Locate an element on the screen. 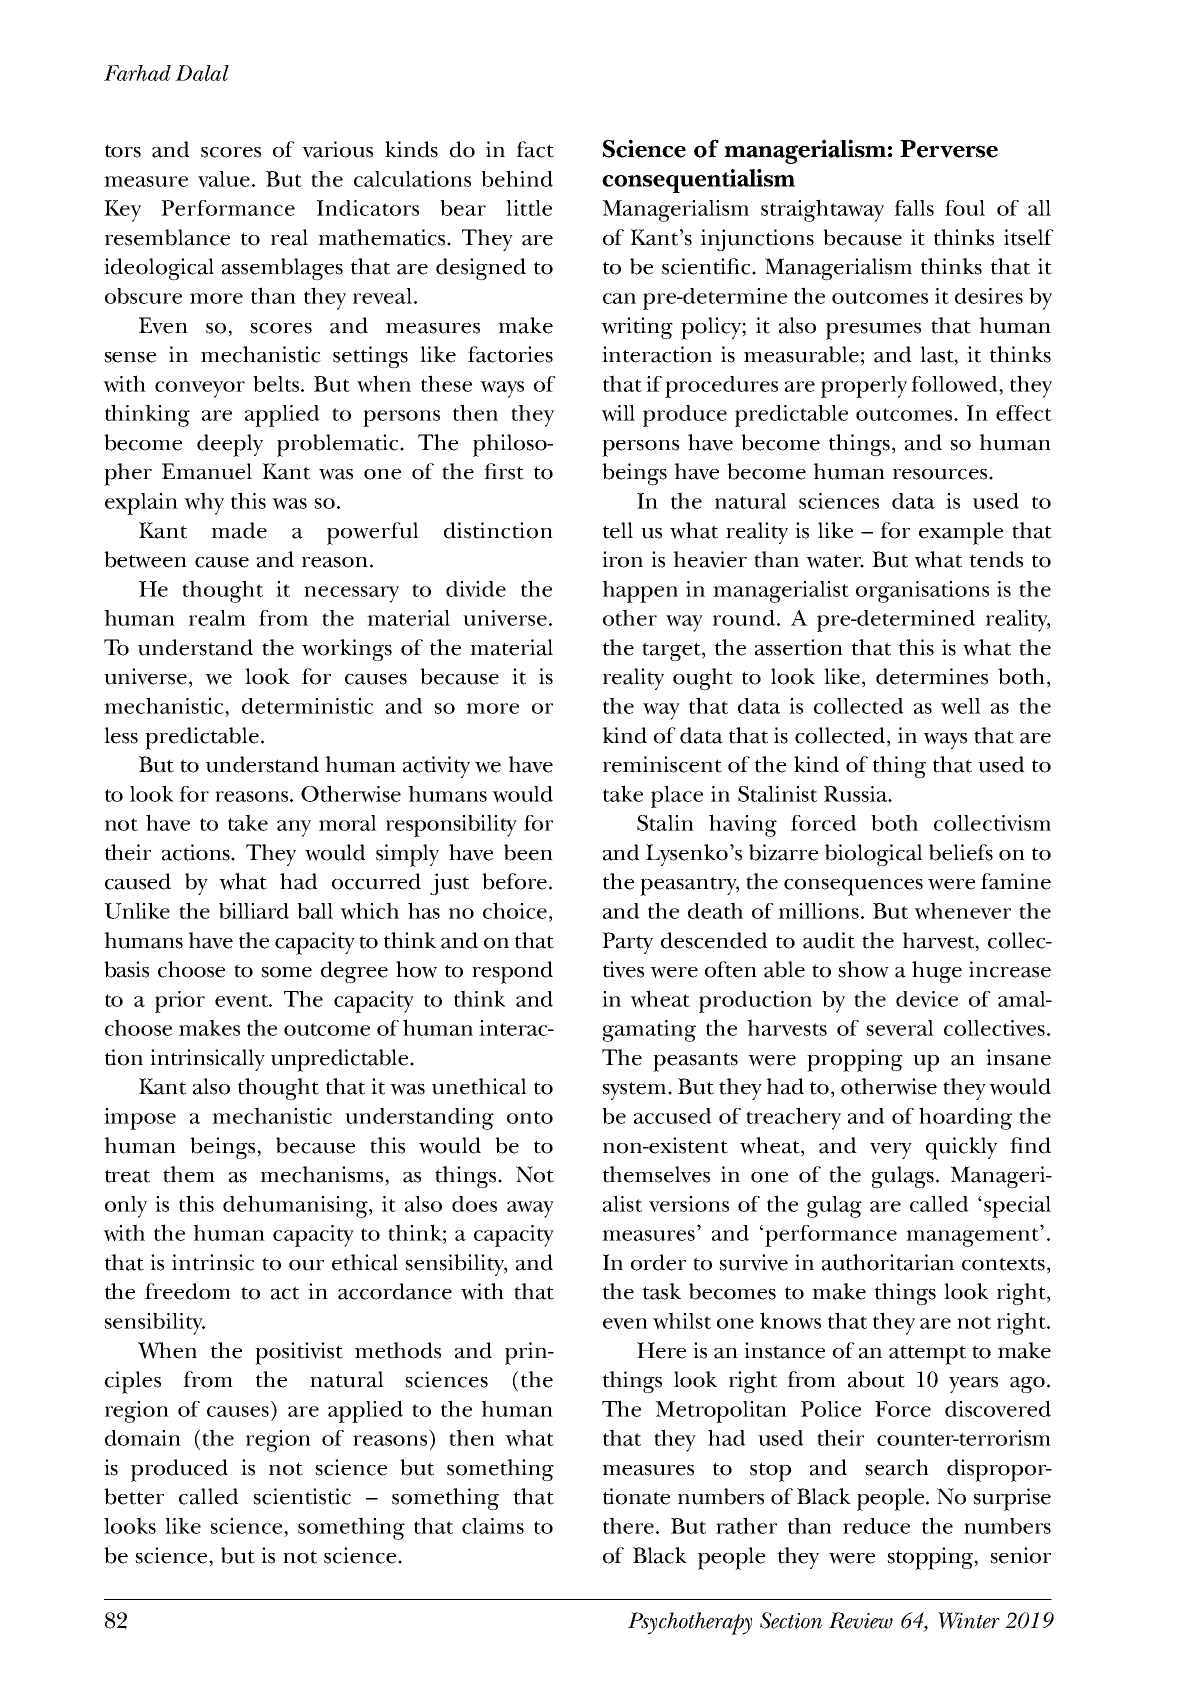  better is located at coordinates (134, 1496).
